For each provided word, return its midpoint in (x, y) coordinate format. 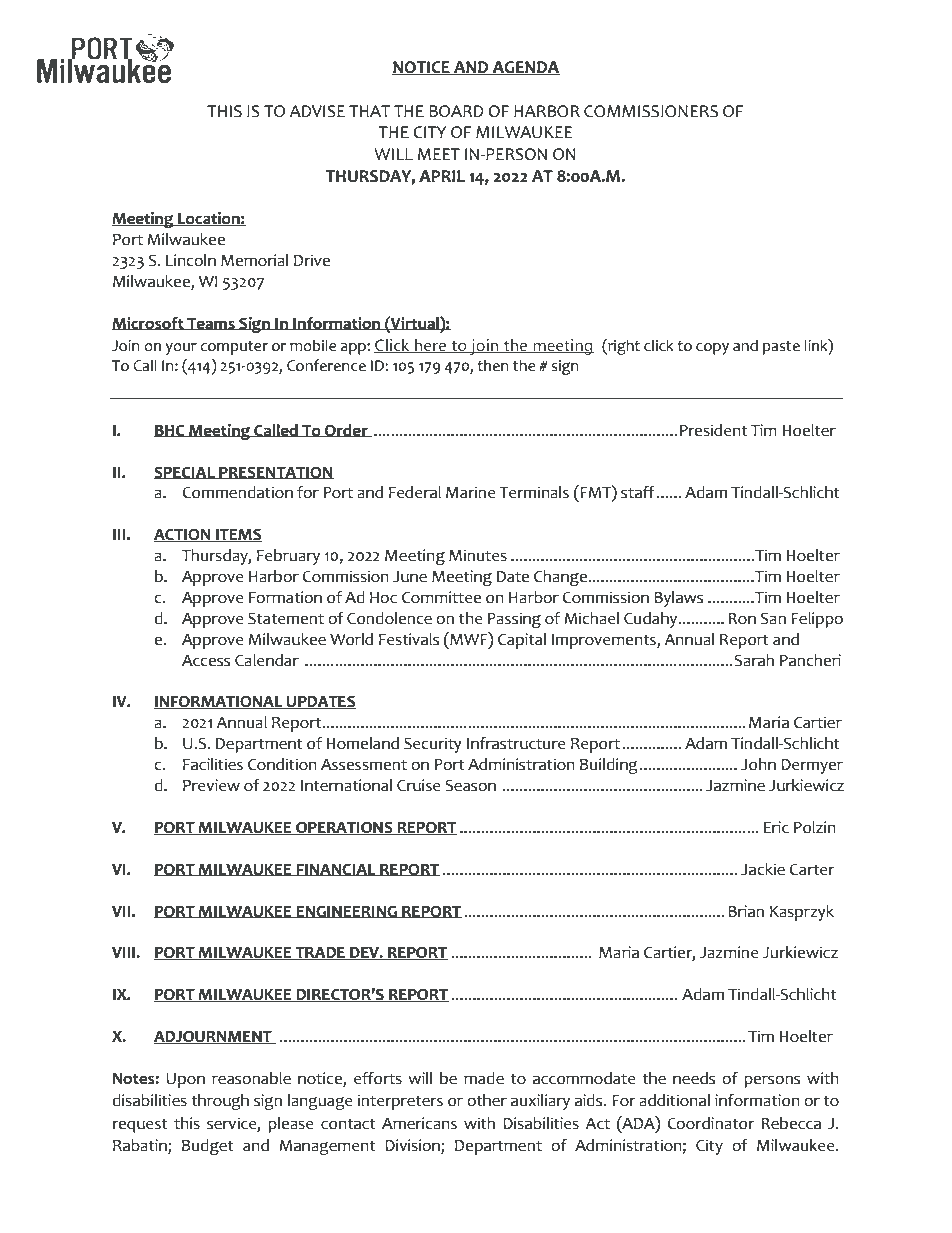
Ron (742, 619)
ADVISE (317, 111)
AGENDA (525, 68)
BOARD (456, 111)
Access (206, 661)
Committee (441, 597)
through (220, 1102)
